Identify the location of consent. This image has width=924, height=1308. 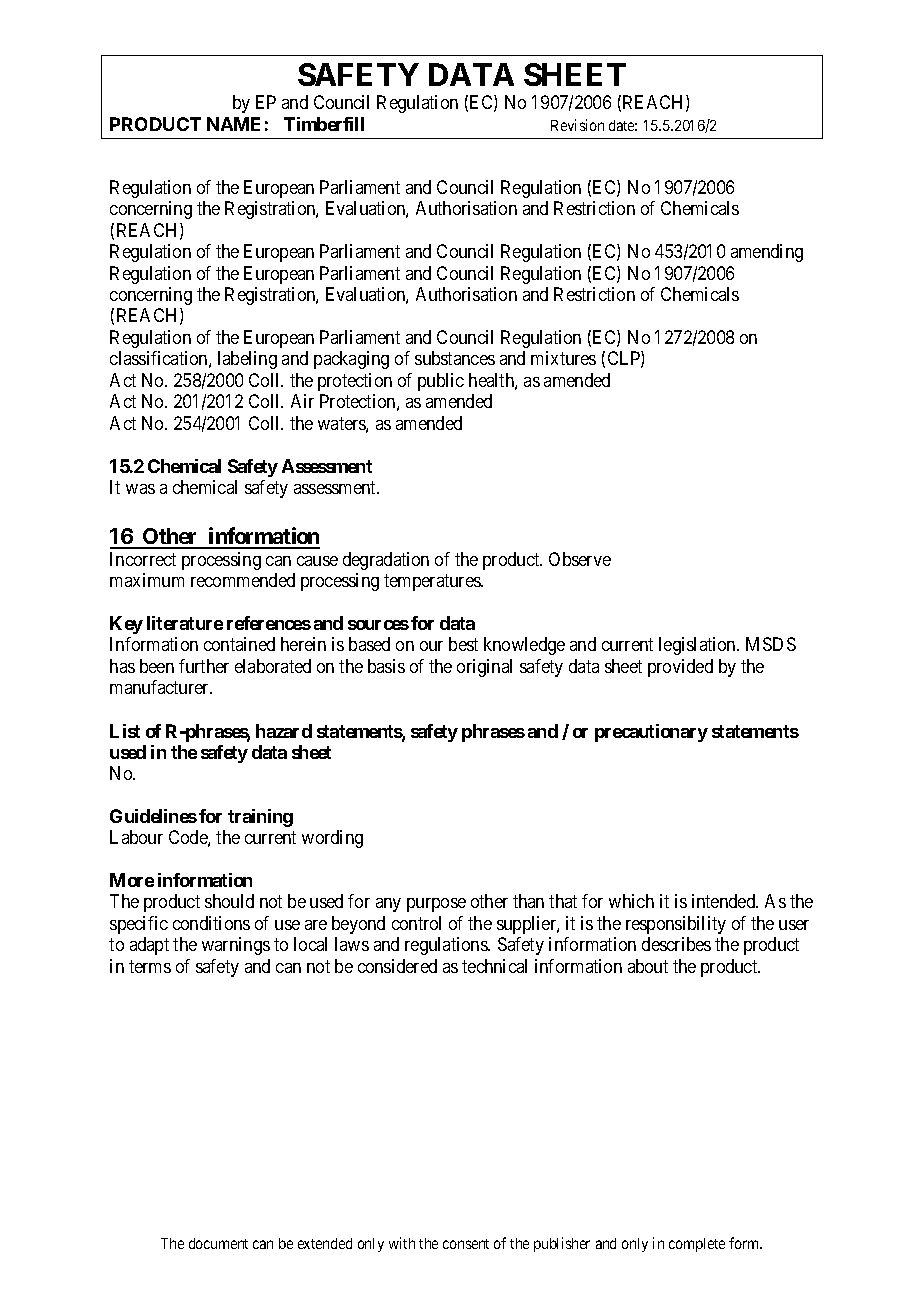
(466, 1244).
